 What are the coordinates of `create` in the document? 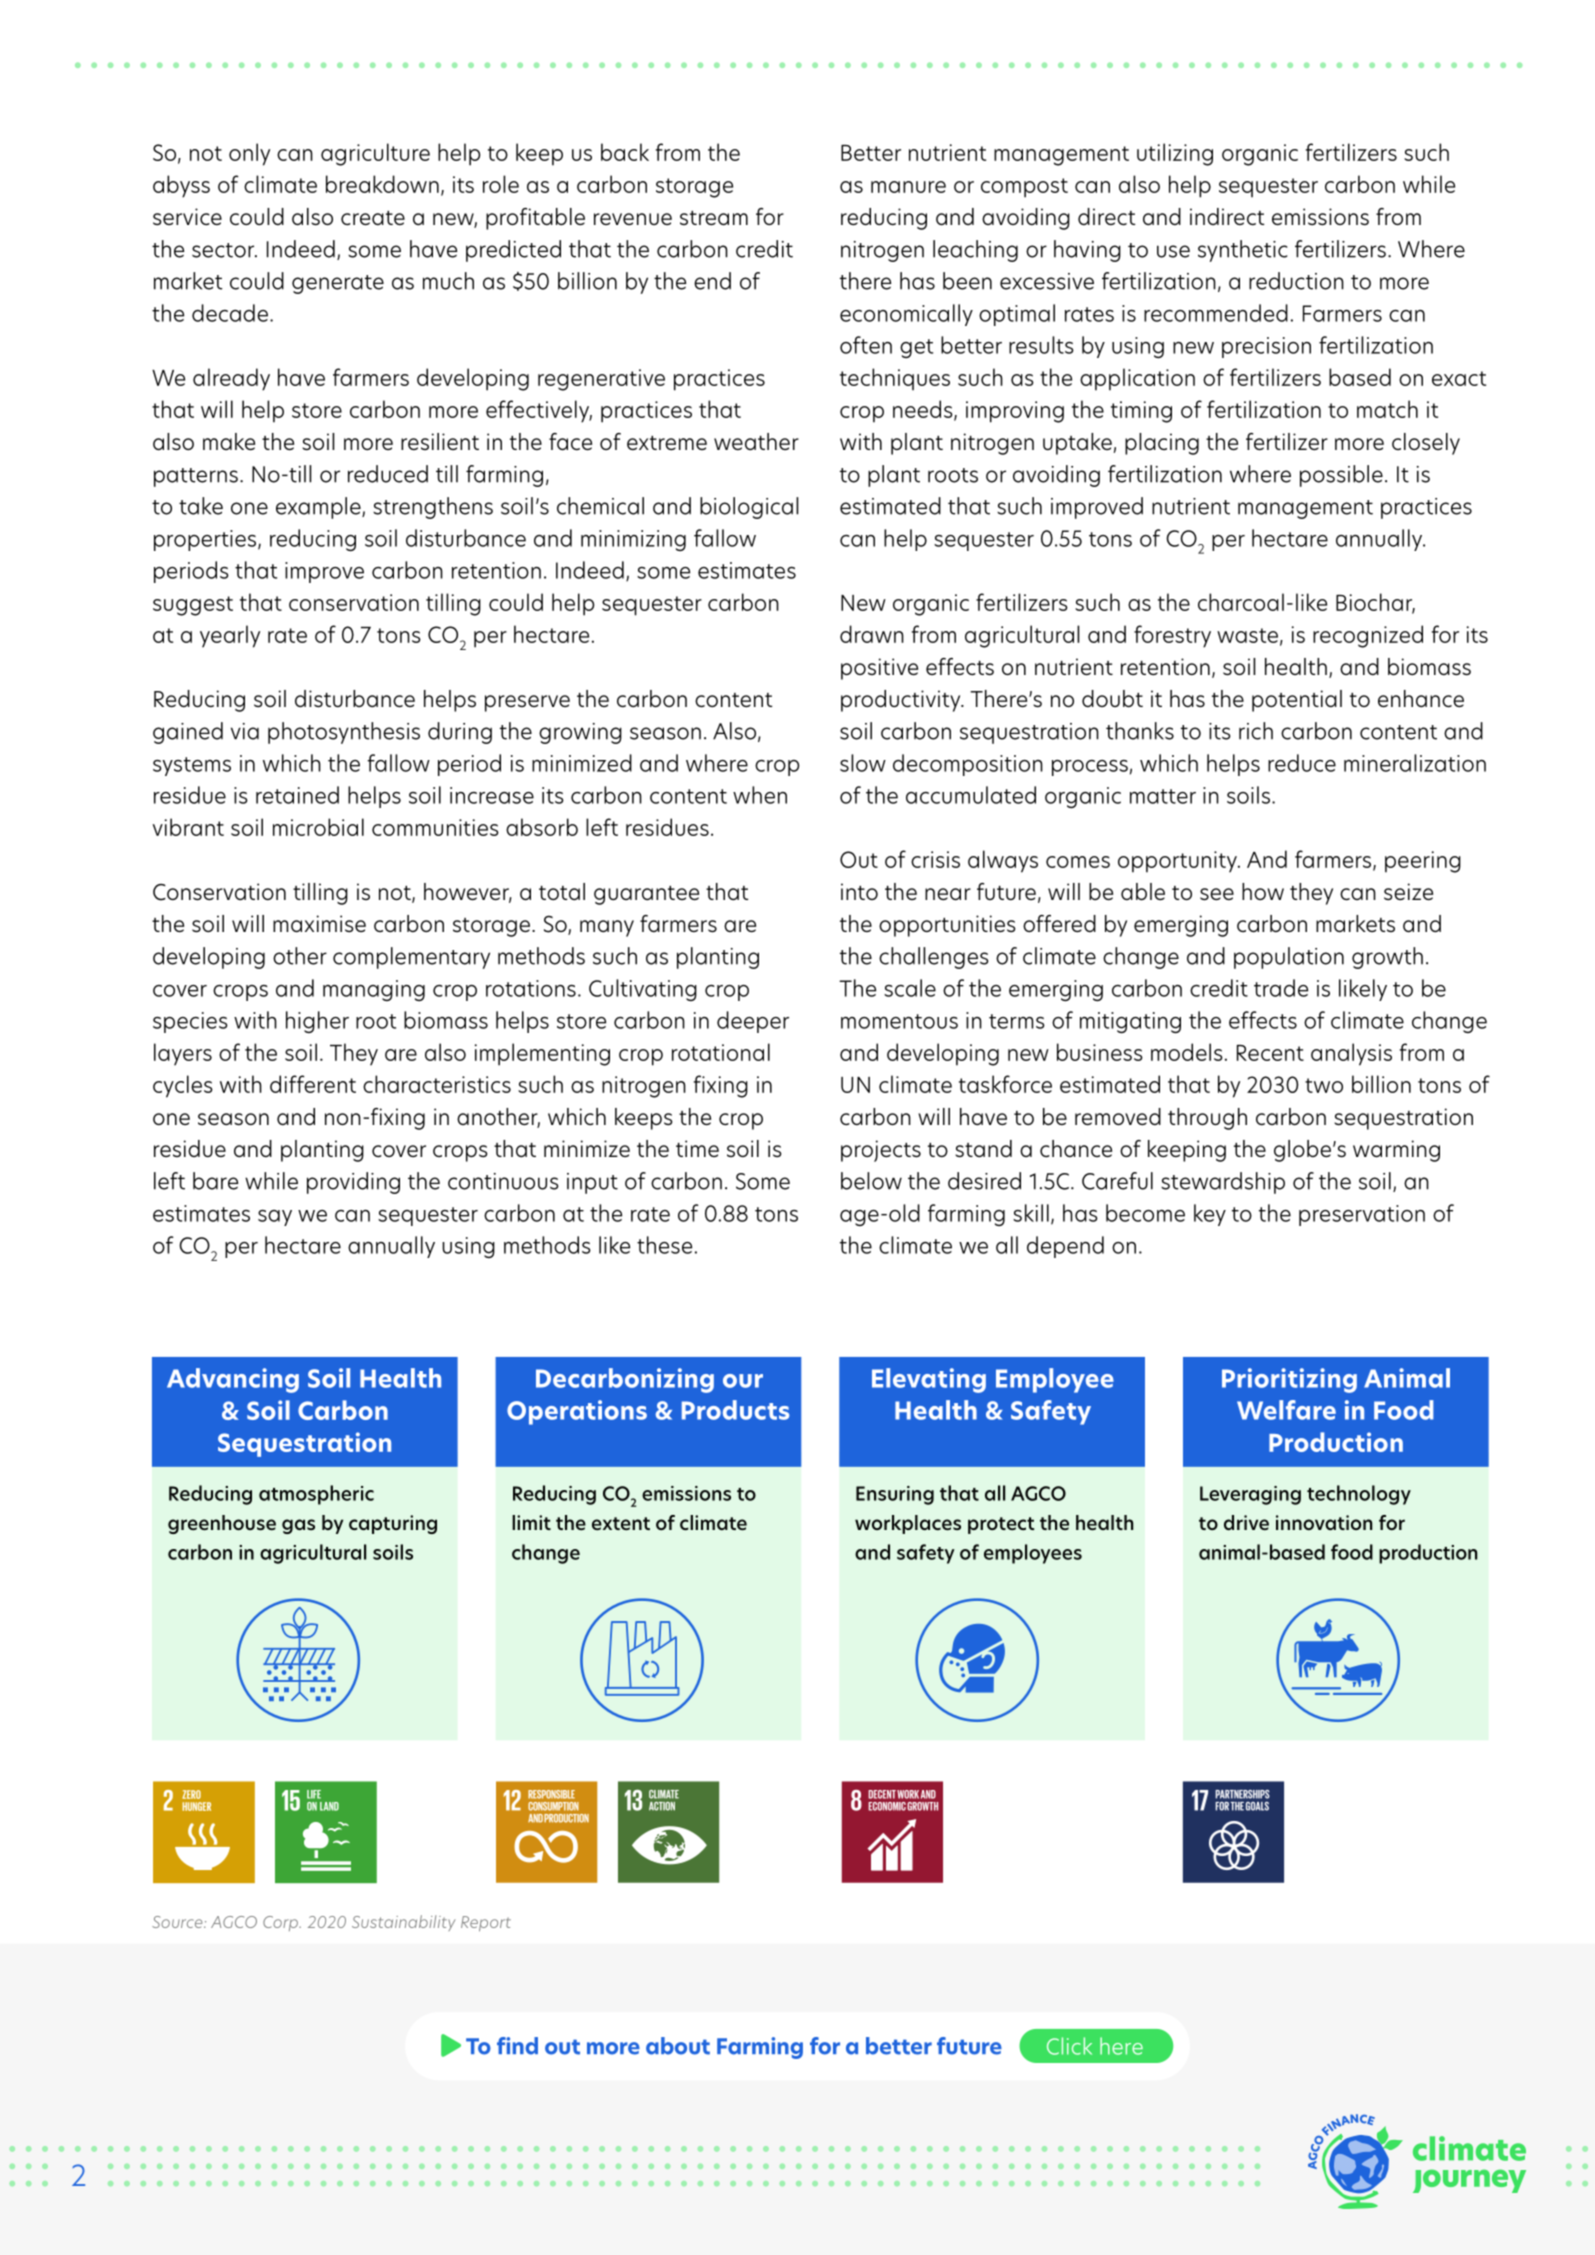 It's located at (373, 218).
